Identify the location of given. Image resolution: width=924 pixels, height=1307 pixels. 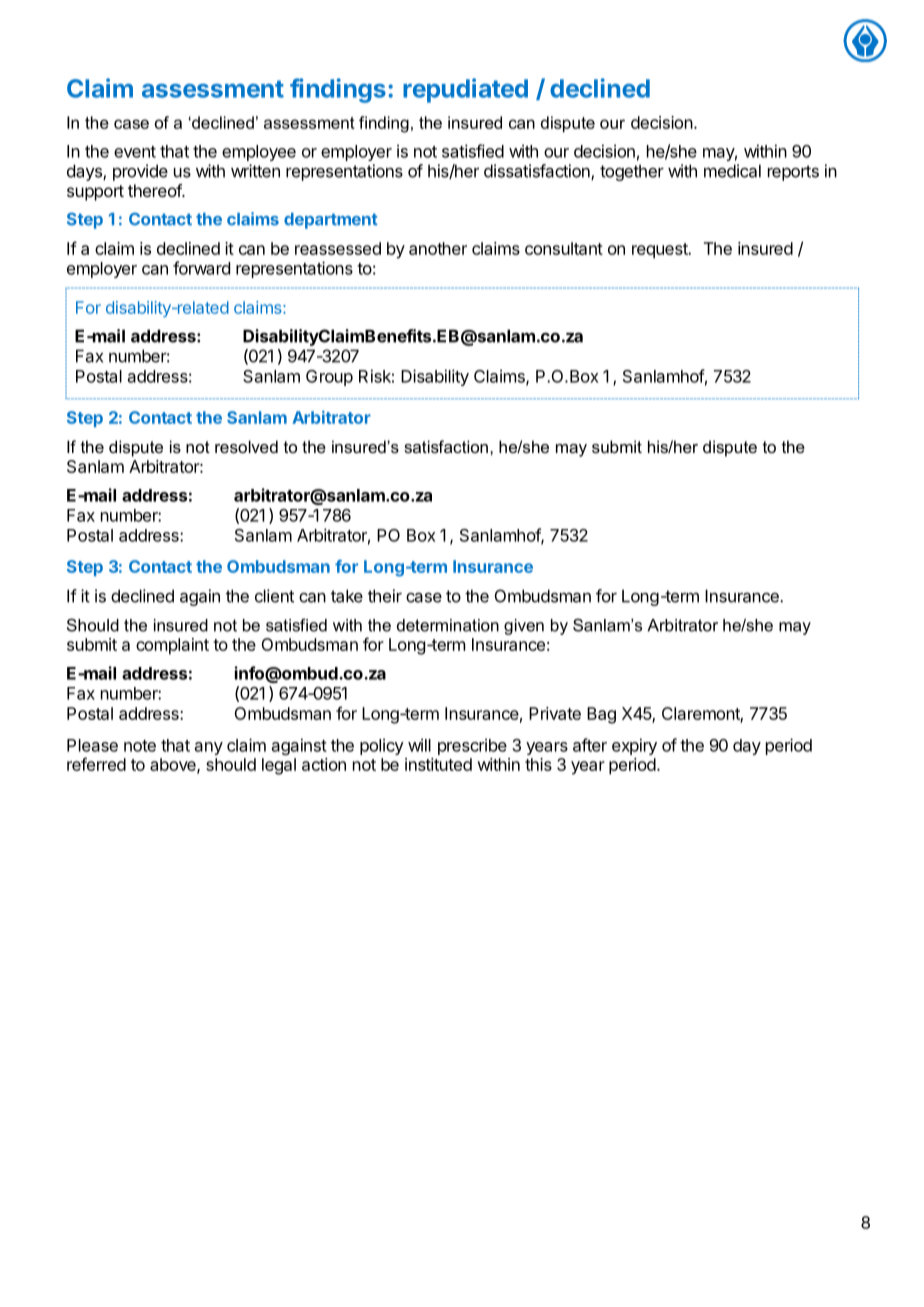
(524, 627).
